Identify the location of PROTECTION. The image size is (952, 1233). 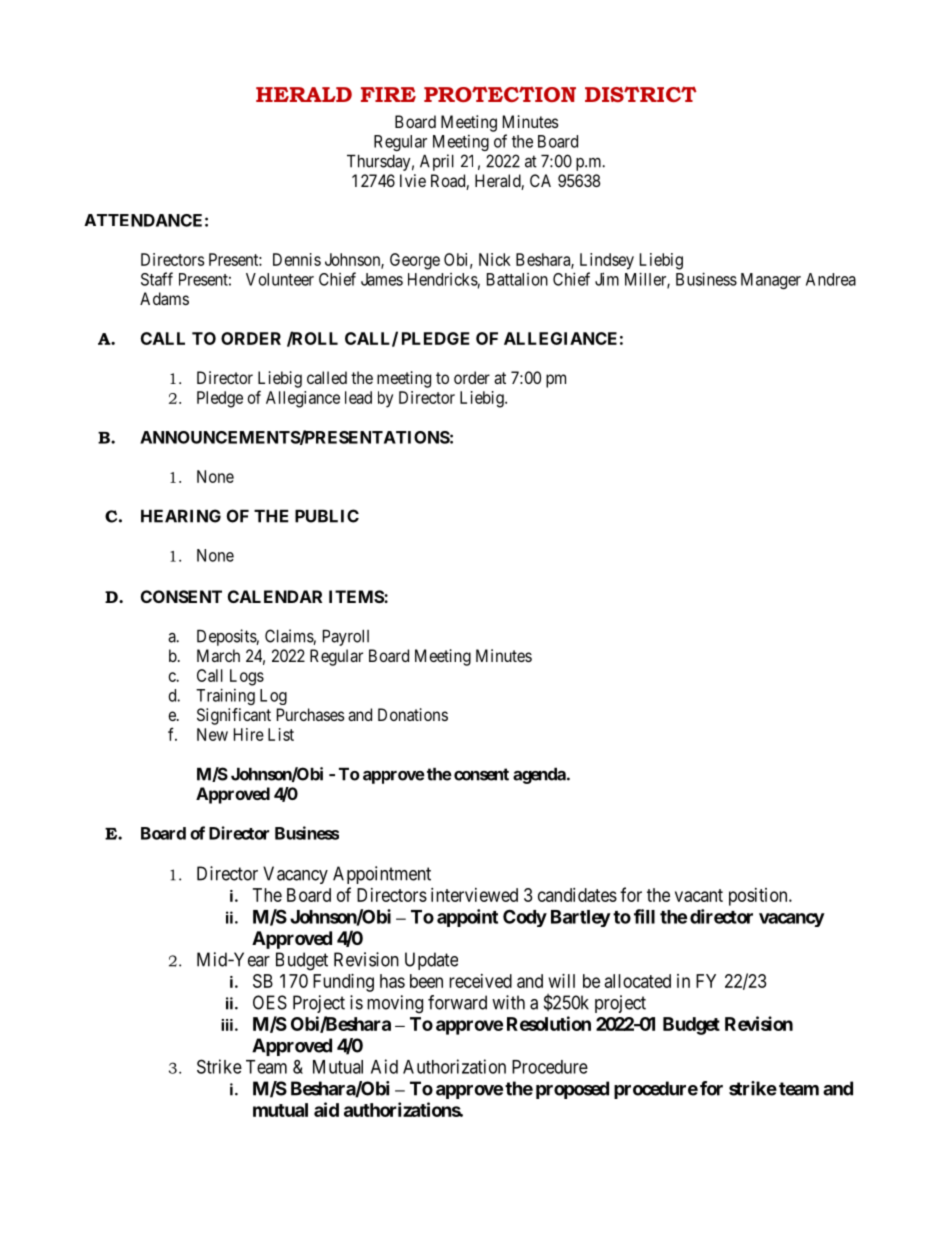
(500, 94).
